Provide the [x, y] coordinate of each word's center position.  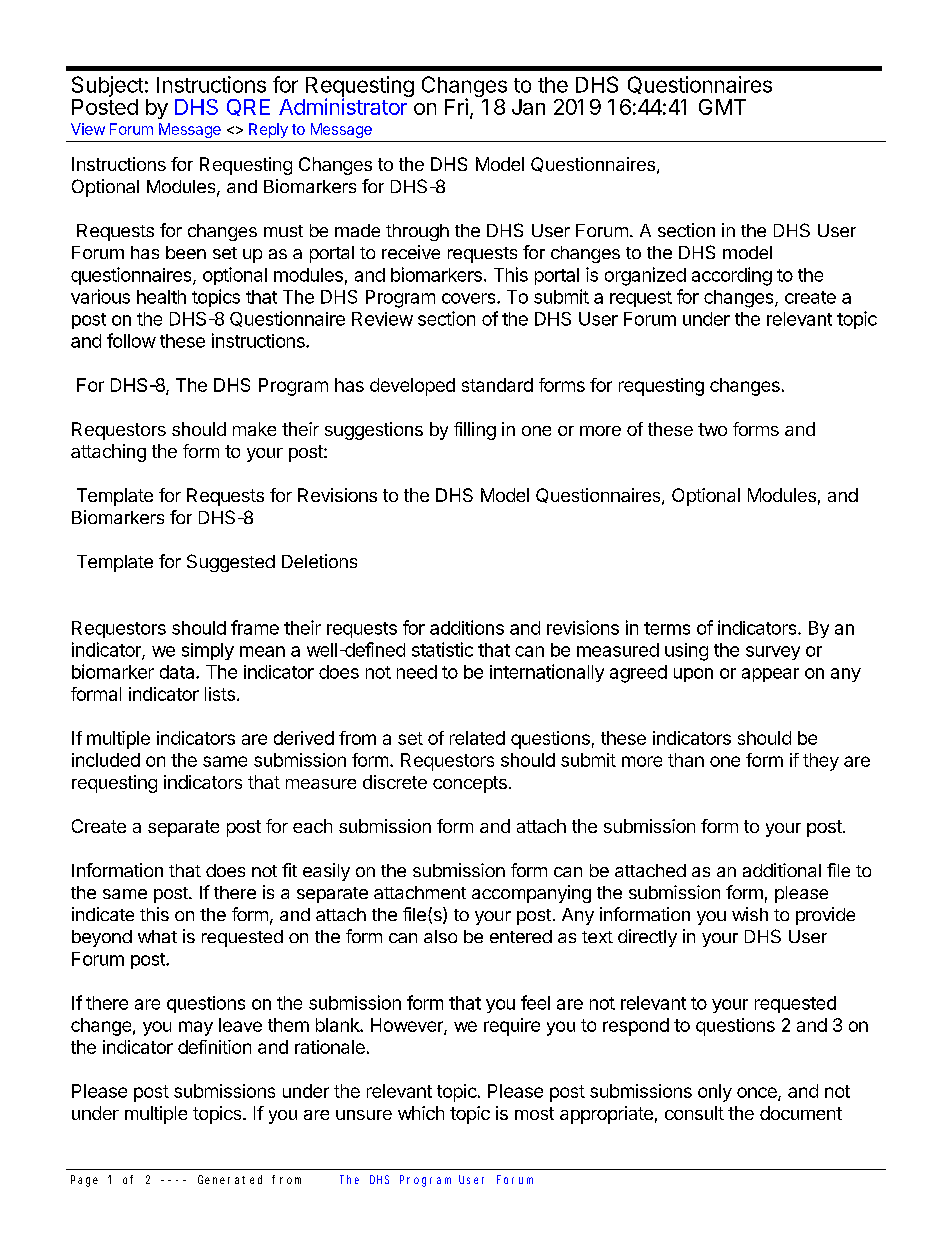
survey [773, 653]
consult [694, 1113]
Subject [107, 88]
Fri [456, 106]
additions [467, 627]
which [421, 1113]
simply [208, 651]
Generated [230, 1179]
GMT [722, 107]
